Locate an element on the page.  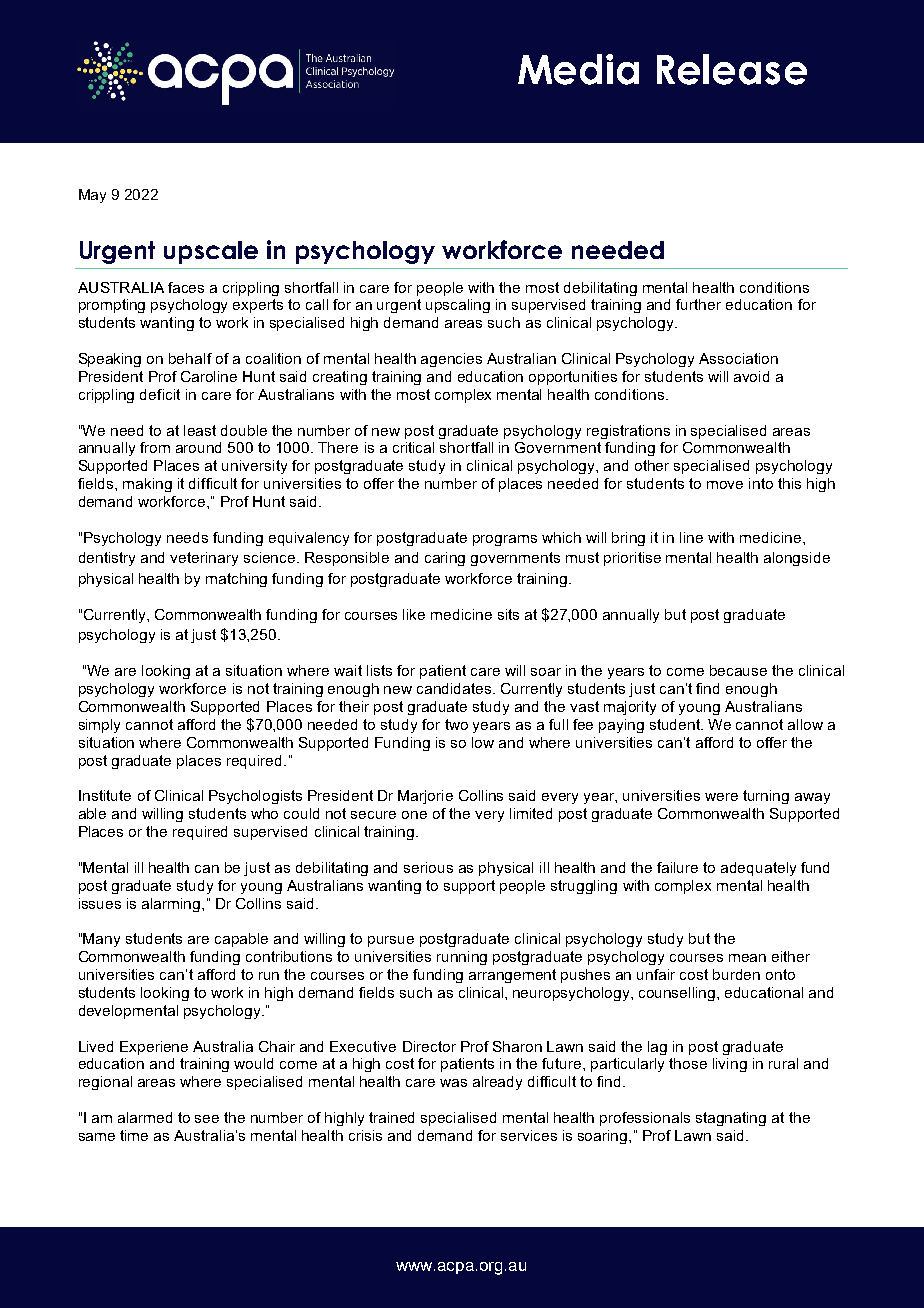
move is located at coordinates (725, 485).
